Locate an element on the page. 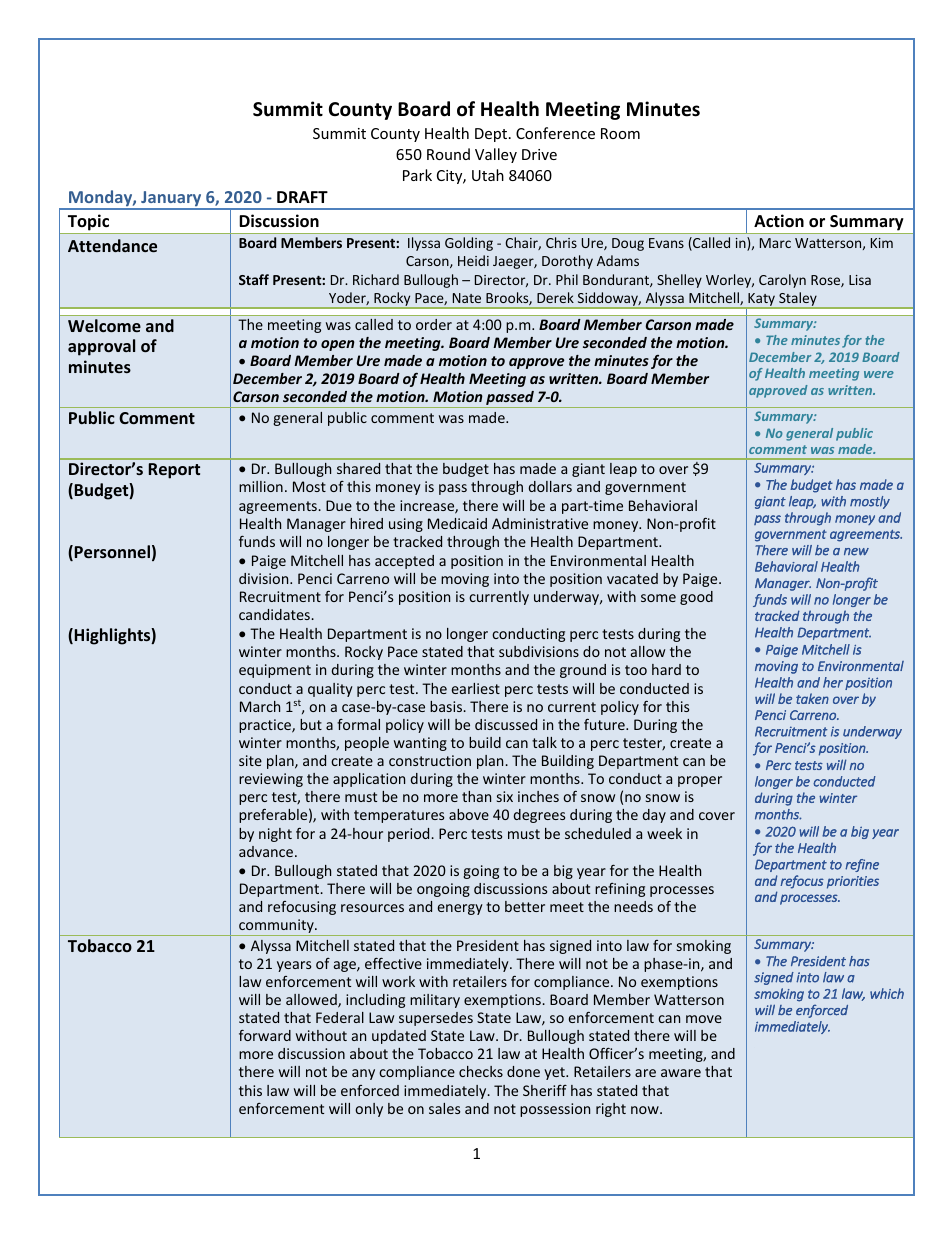 Image resolution: width=952 pixels, height=1233 pixels. refine is located at coordinates (862, 865).
